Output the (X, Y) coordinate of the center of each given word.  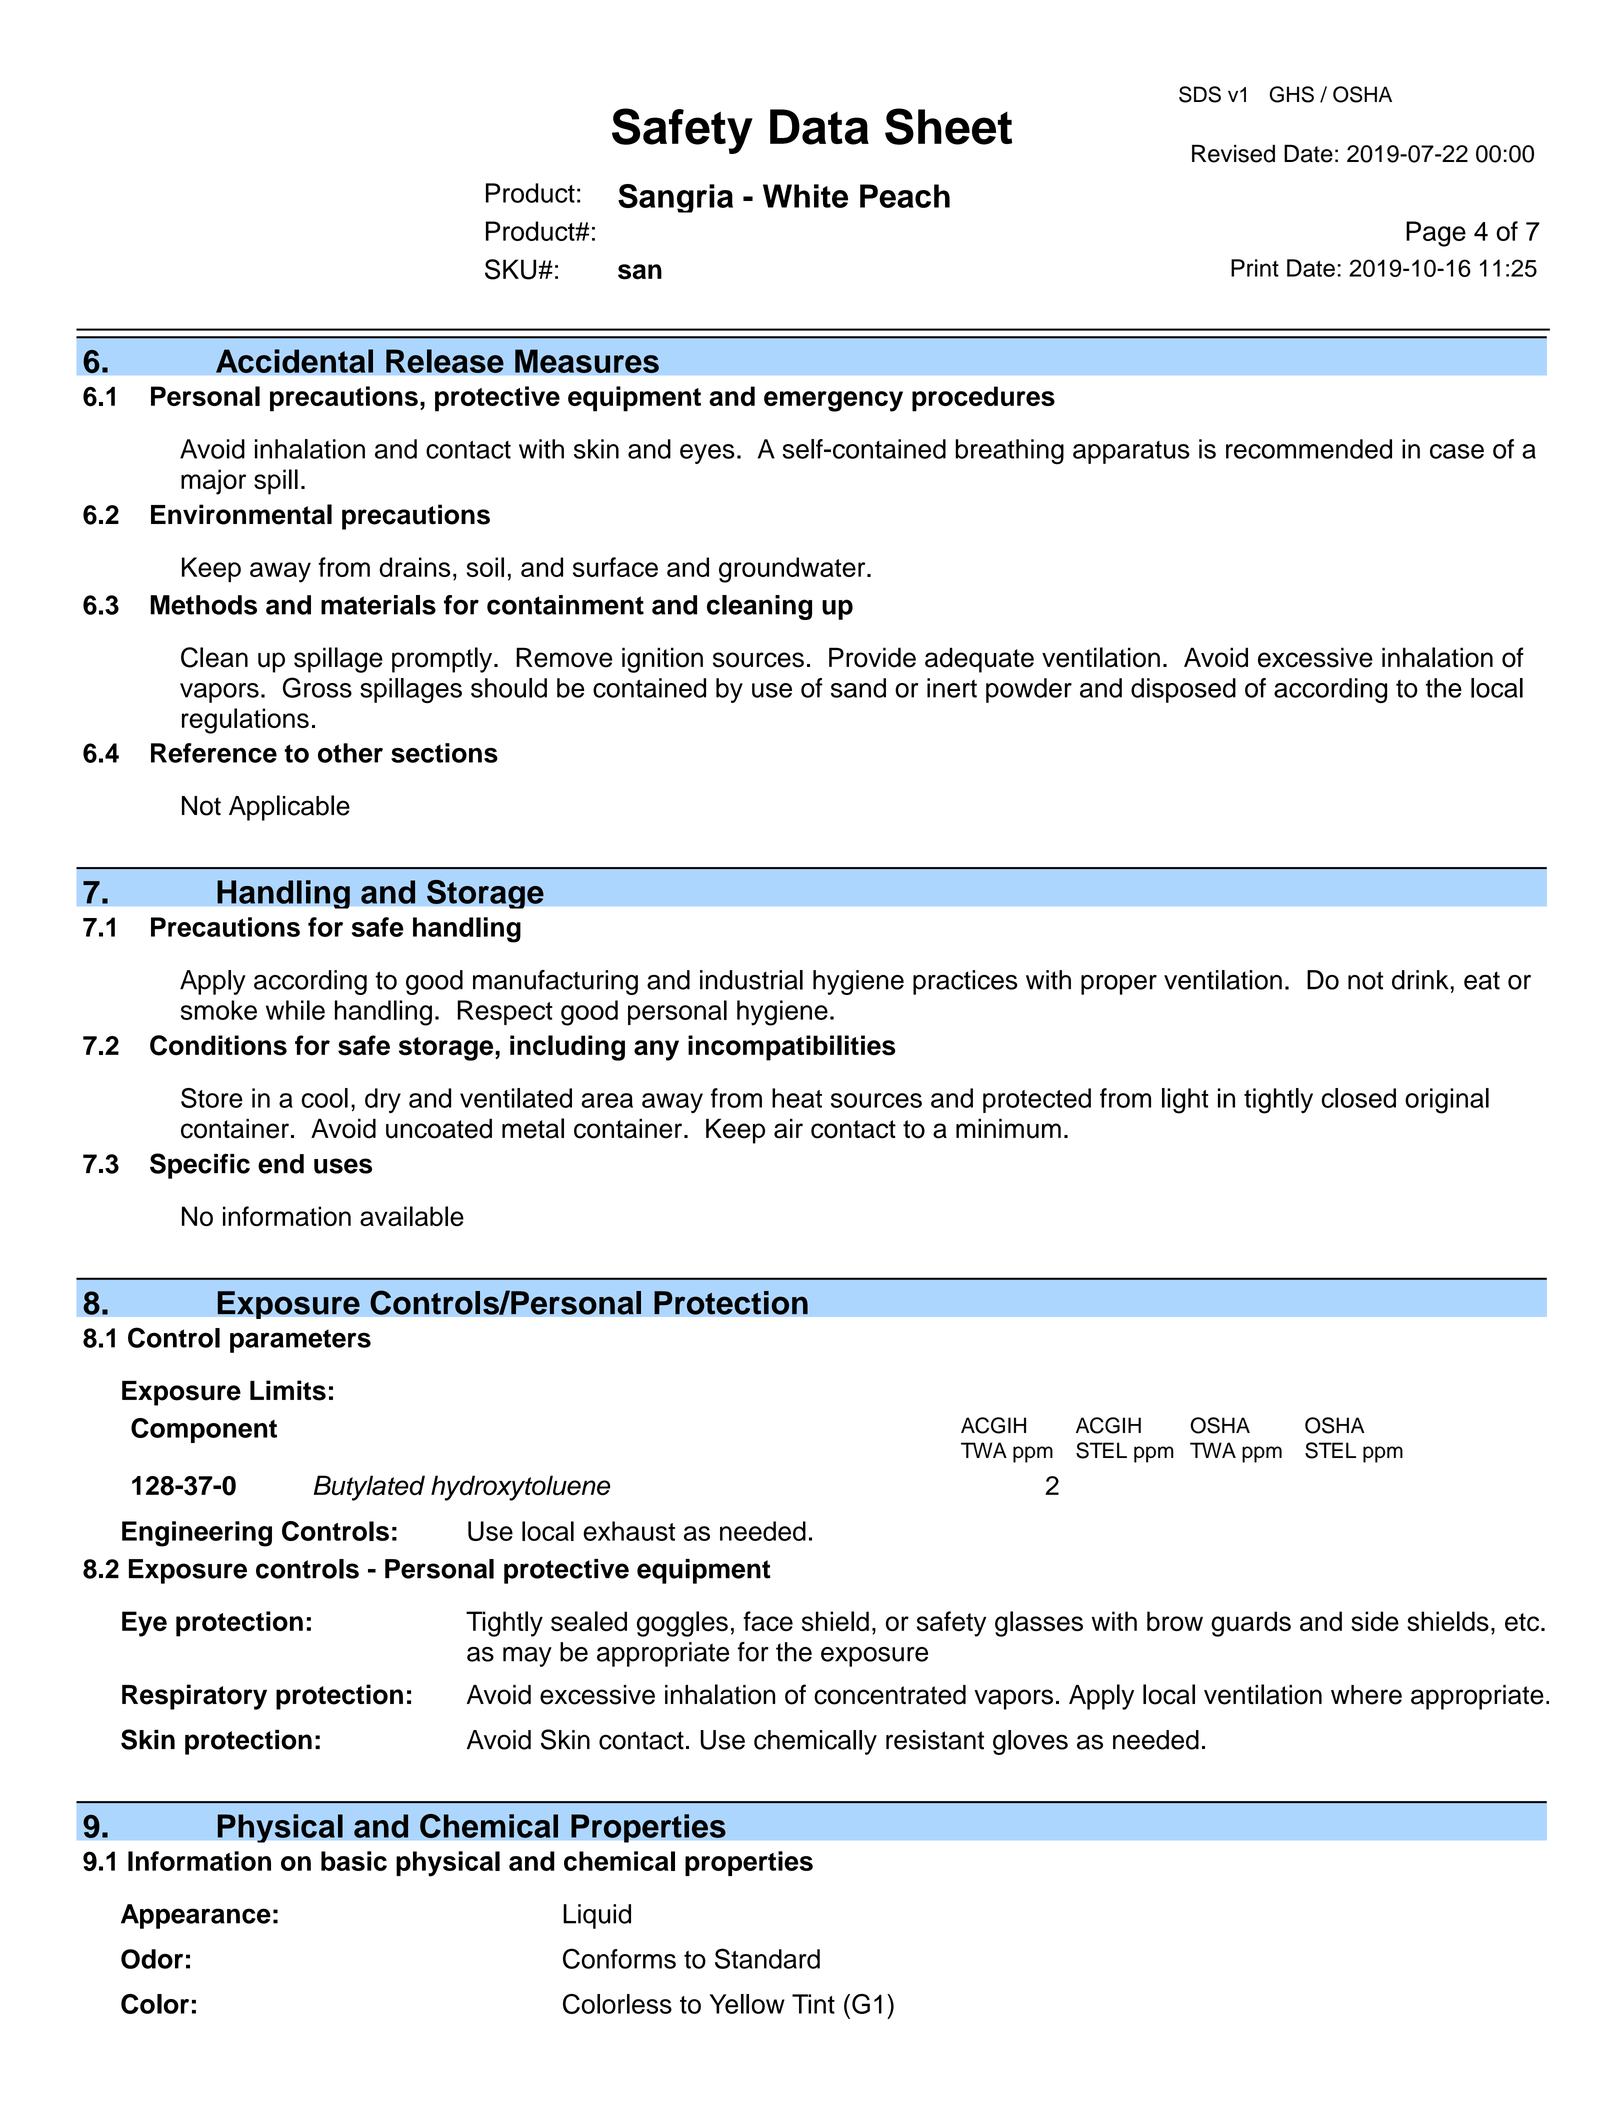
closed (1359, 1098)
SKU (510, 269)
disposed (1183, 690)
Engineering (197, 1534)
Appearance (196, 1916)
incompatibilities (791, 1048)
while (295, 1010)
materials (378, 605)
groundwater (793, 570)
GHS (1291, 94)
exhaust (629, 1531)
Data (819, 127)
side (1375, 1621)
